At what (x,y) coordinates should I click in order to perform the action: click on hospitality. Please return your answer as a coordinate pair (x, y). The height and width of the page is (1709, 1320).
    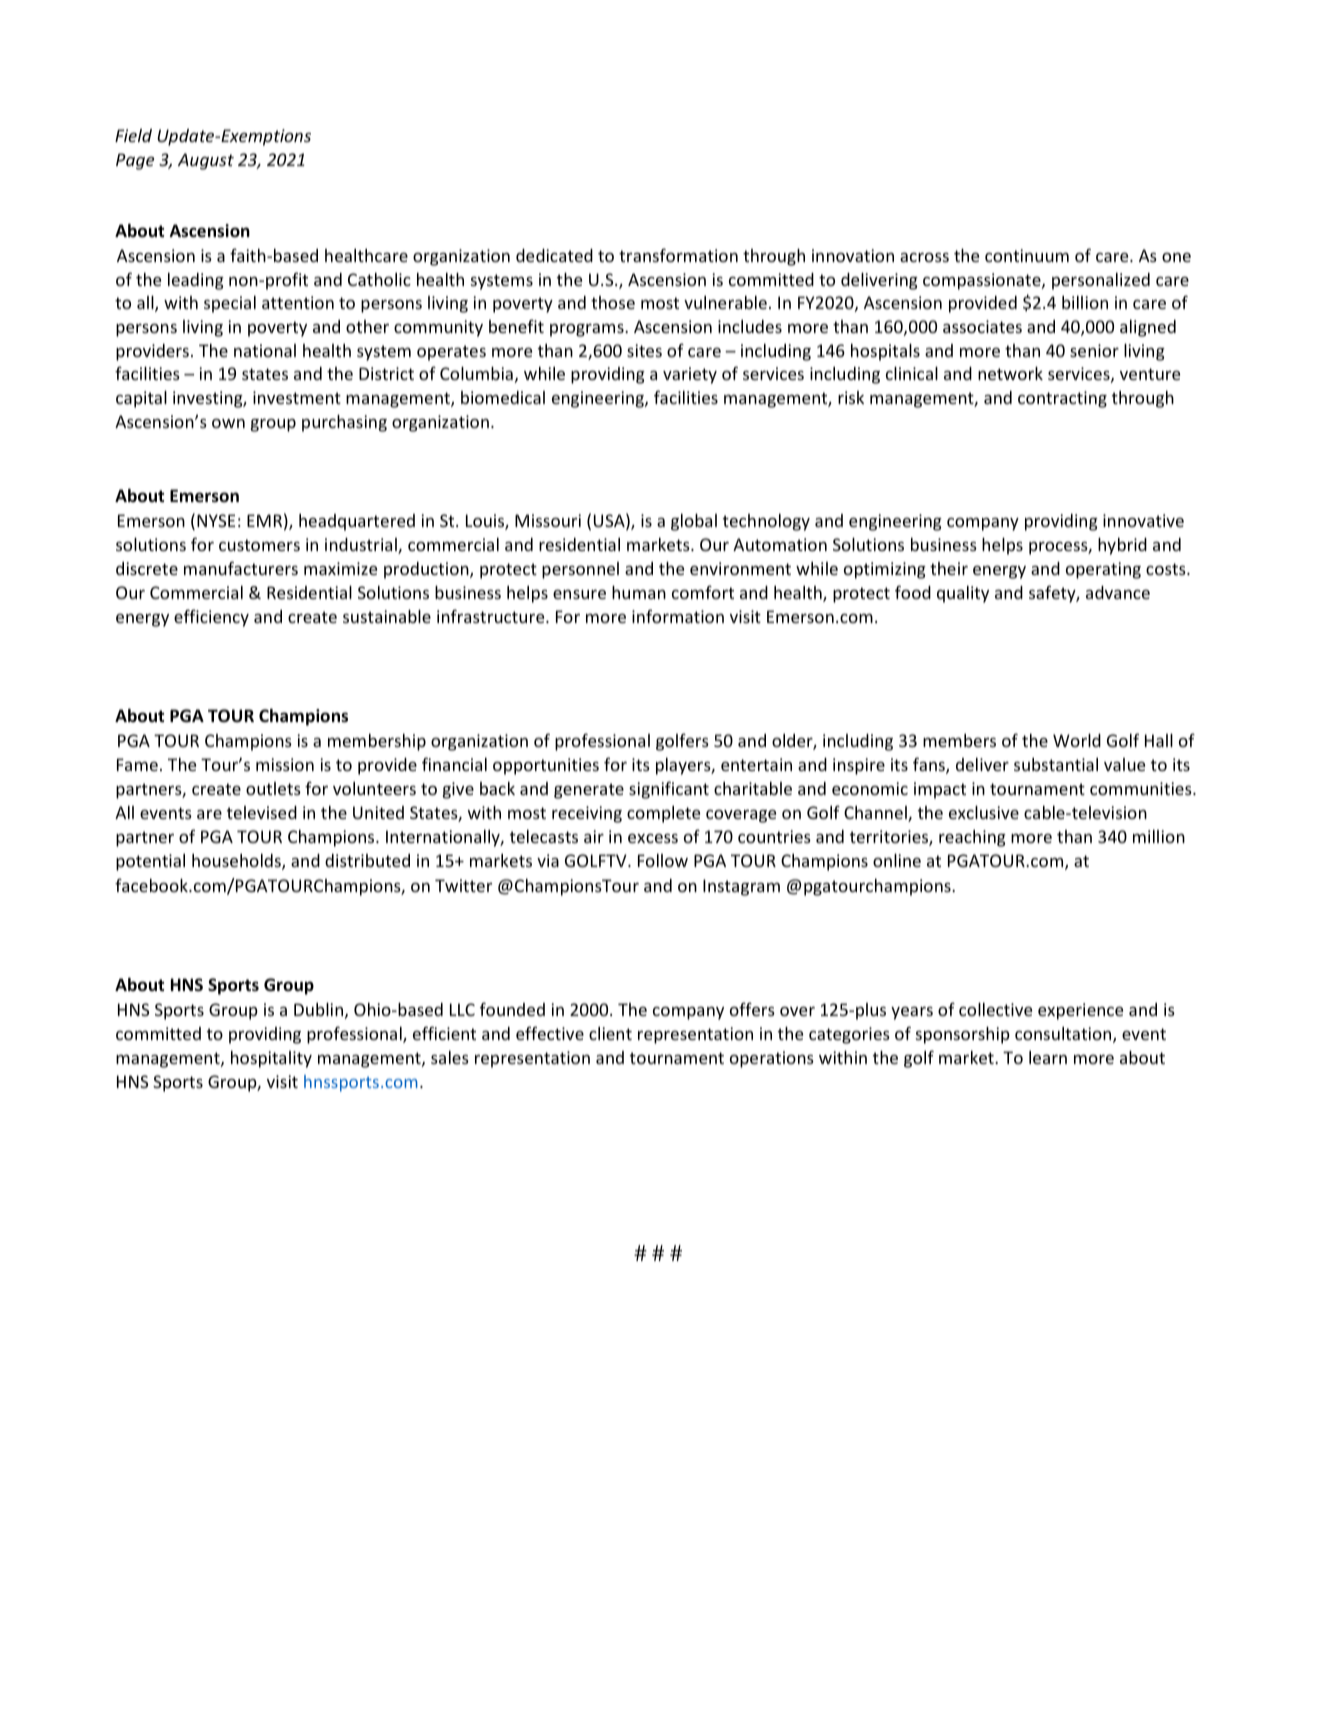
    Looking at the image, I should click on (271, 1059).
